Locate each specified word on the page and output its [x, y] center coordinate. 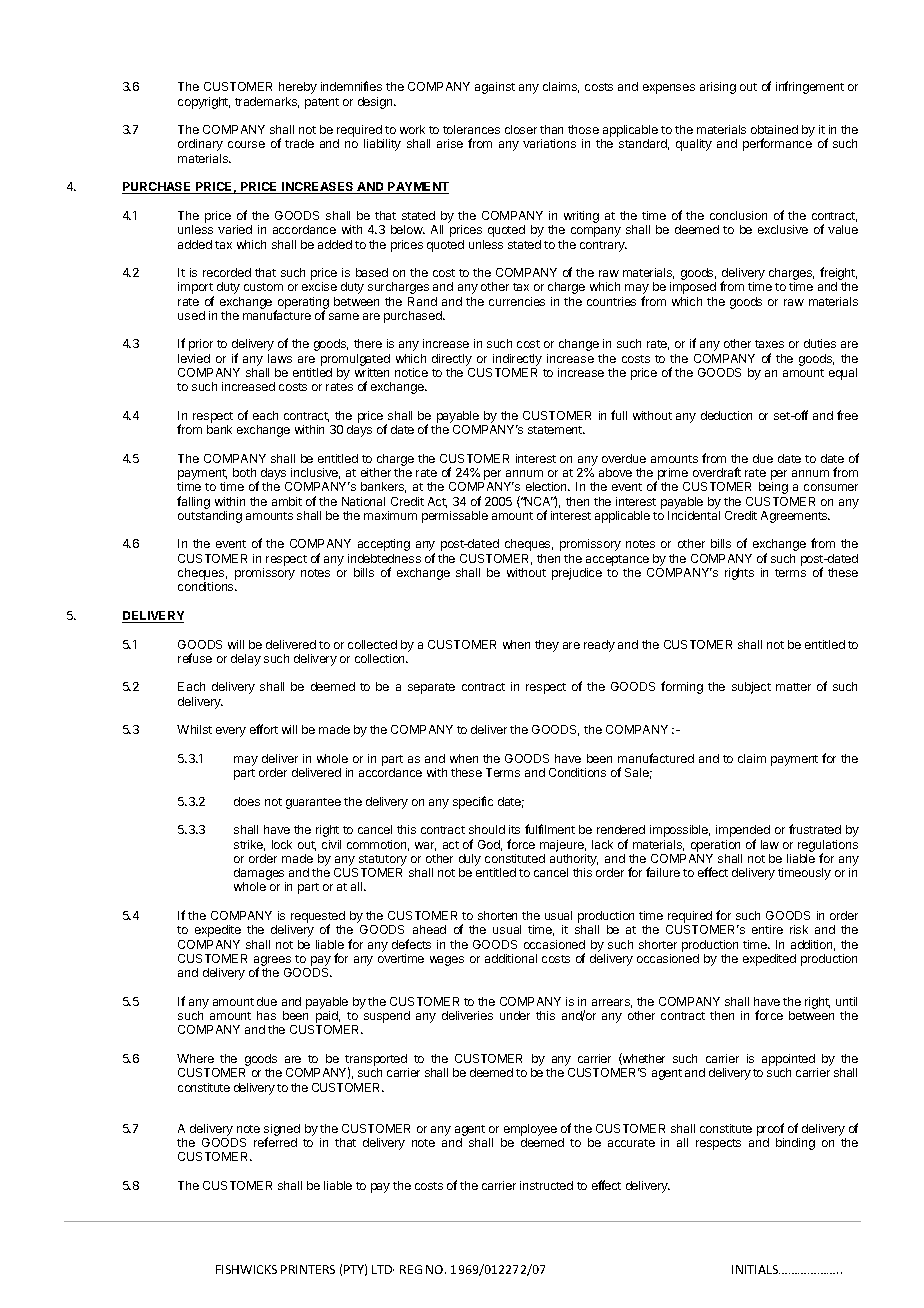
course [246, 144]
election [547, 486]
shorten [497, 915]
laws [280, 358]
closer [521, 129]
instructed [546, 1185]
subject [751, 688]
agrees [272, 962]
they [547, 646]
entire [767, 929]
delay [246, 660]
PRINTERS [308, 1269]
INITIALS [756, 1269]
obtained [774, 129]
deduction [726, 415]
